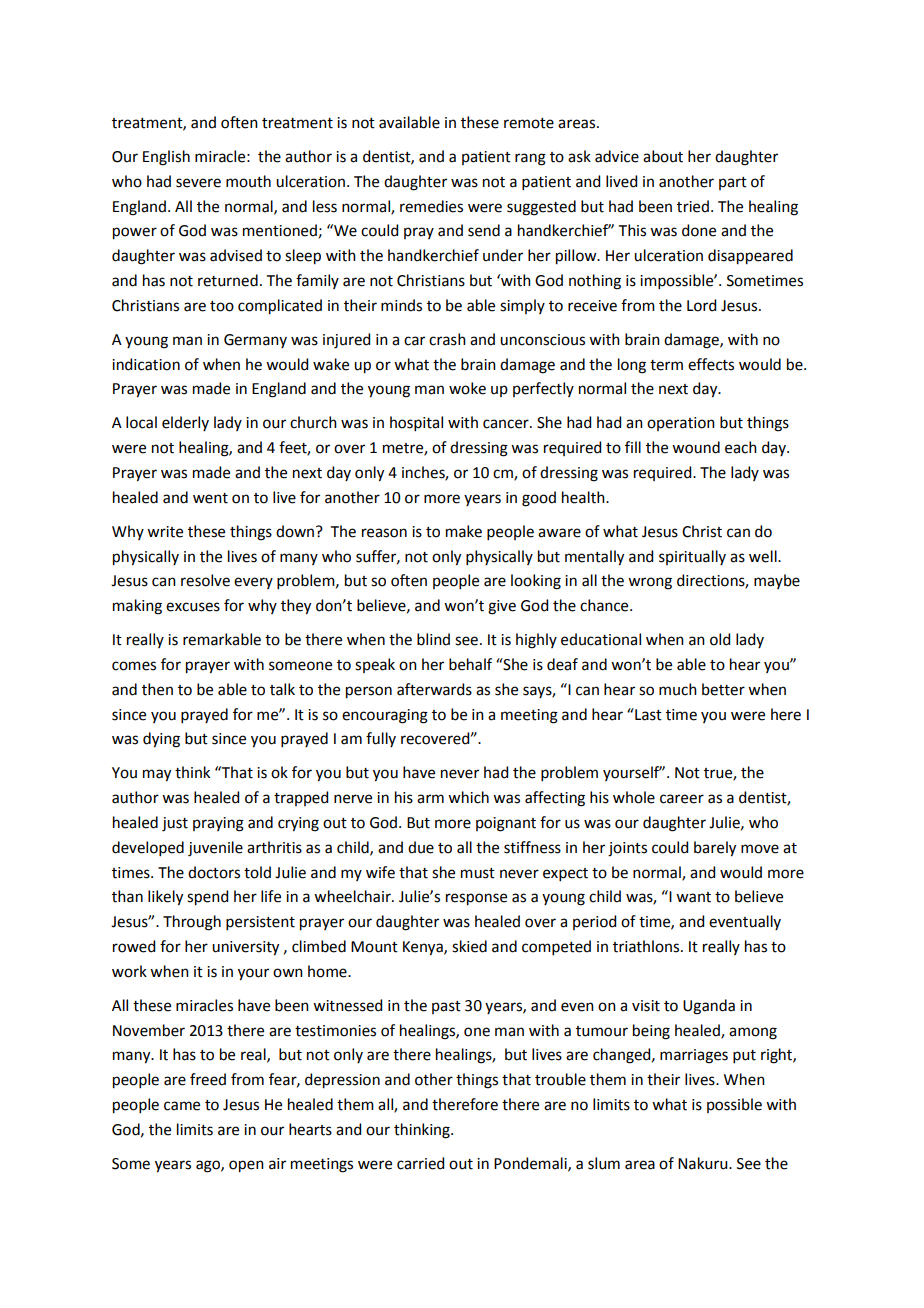 The width and height of the screenshot is (924, 1308). What do you see at coordinates (663, 156) in the screenshot?
I see `about` at bounding box center [663, 156].
